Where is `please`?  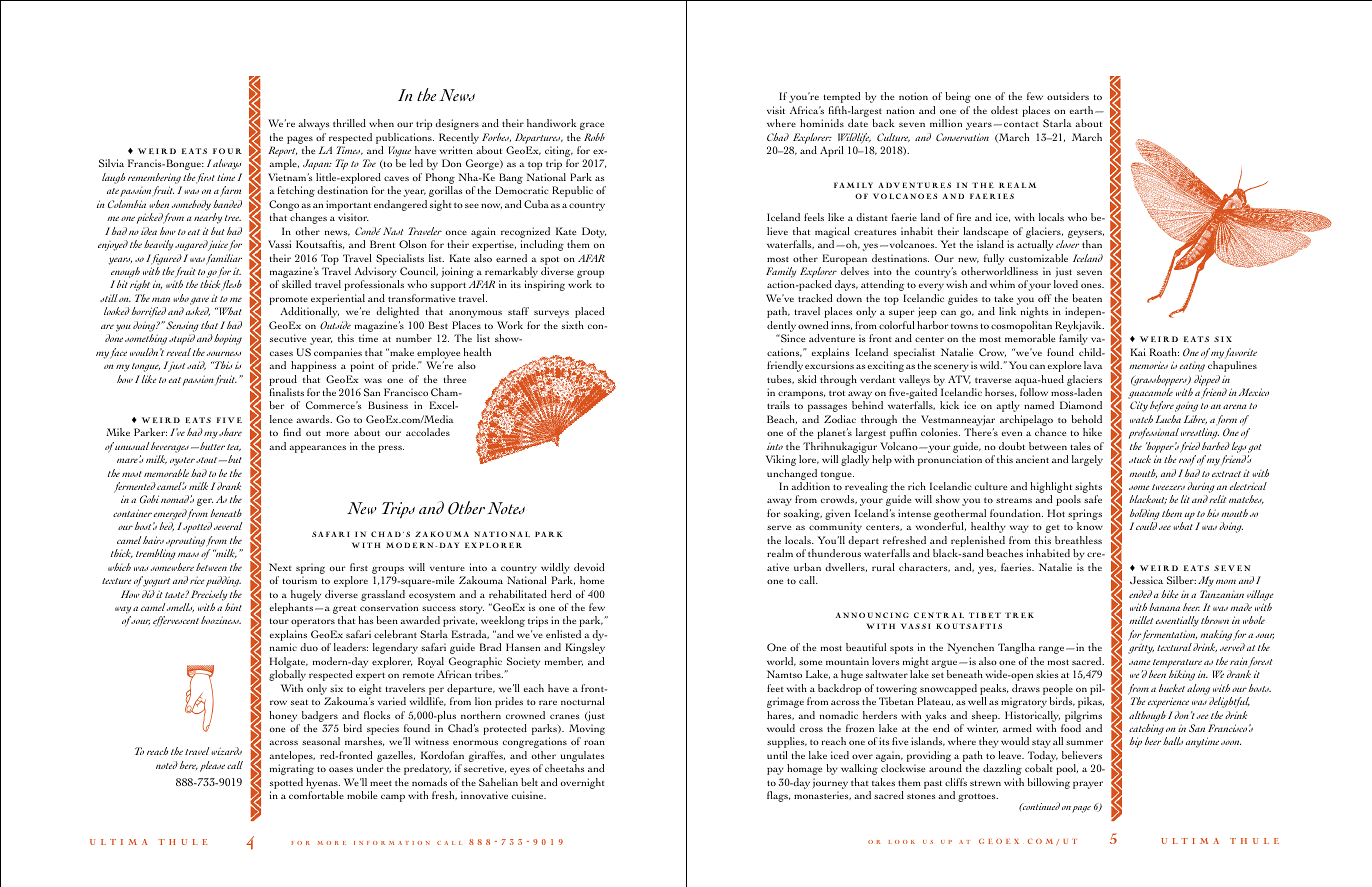 please is located at coordinates (212, 766).
